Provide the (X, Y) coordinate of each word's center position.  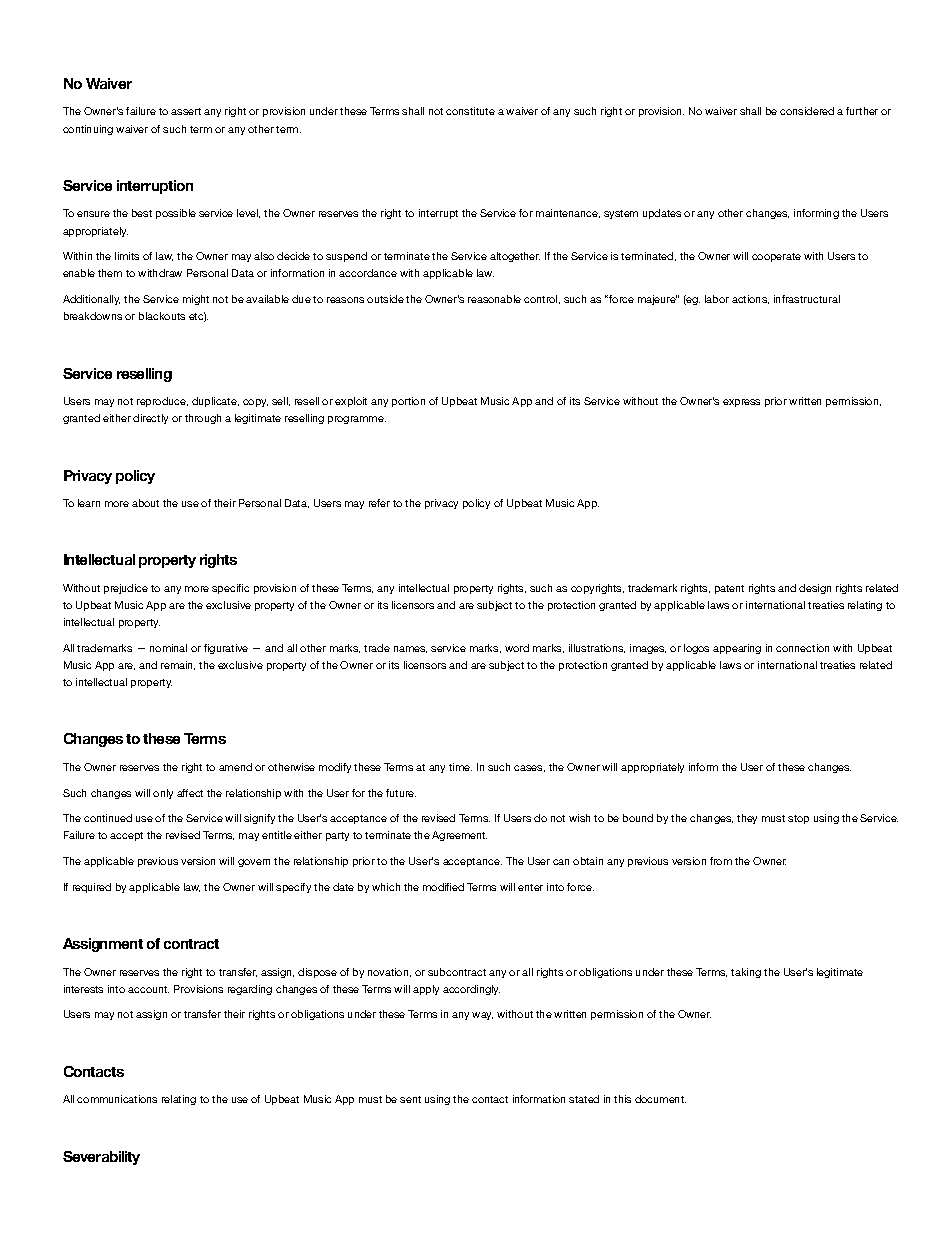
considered (807, 111)
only (163, 794)
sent (410, 1099)
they (747, 819)
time (460, 767)
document (660, 1099)
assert (186, 111)
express (741, 403)
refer (379, 503)
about (145, 503)
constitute (470, 111)
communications (117, 1099)
